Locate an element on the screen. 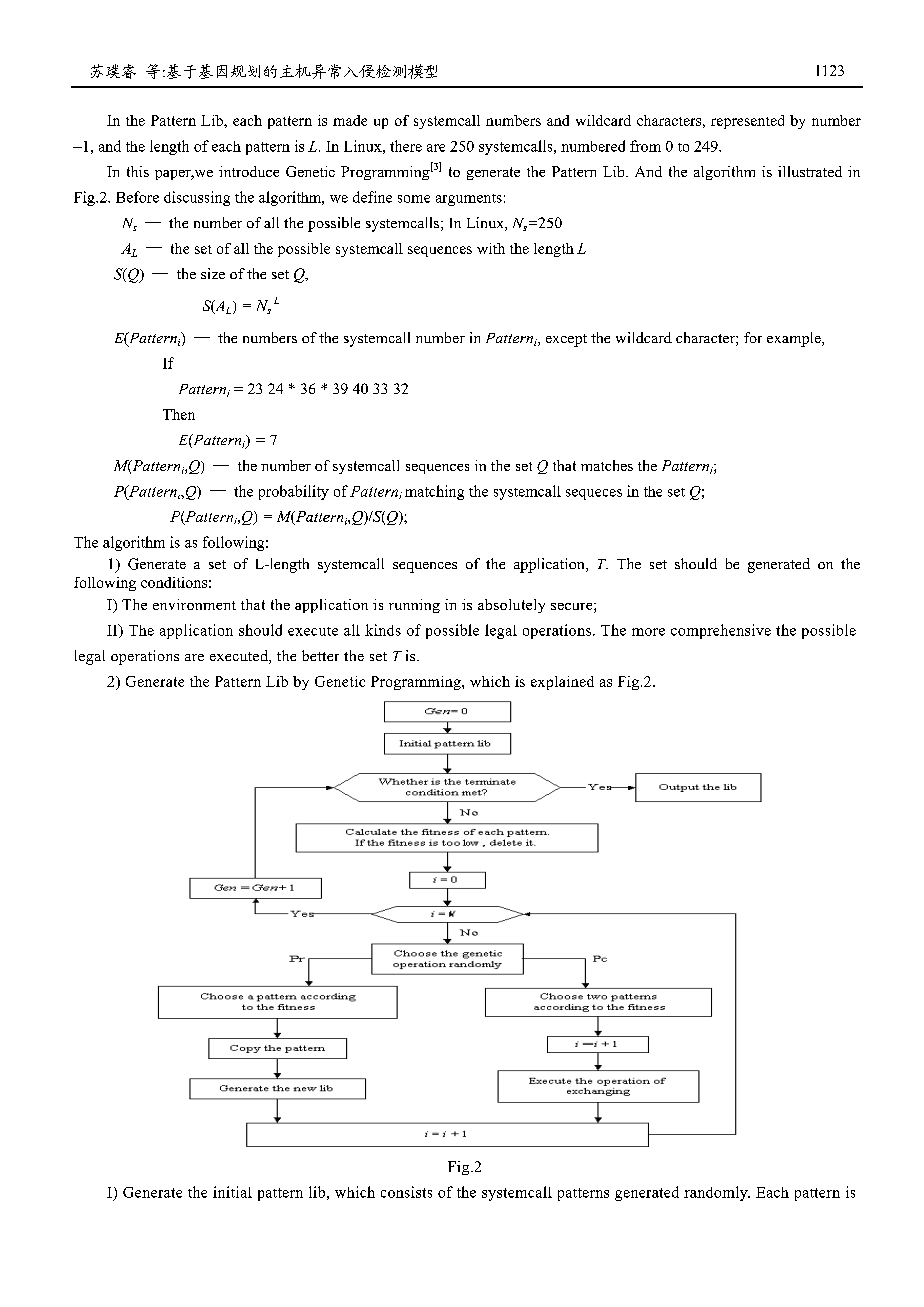 The width and height of the screenshot is (924, 1307). consists is located at coordinates (406, 1192).
